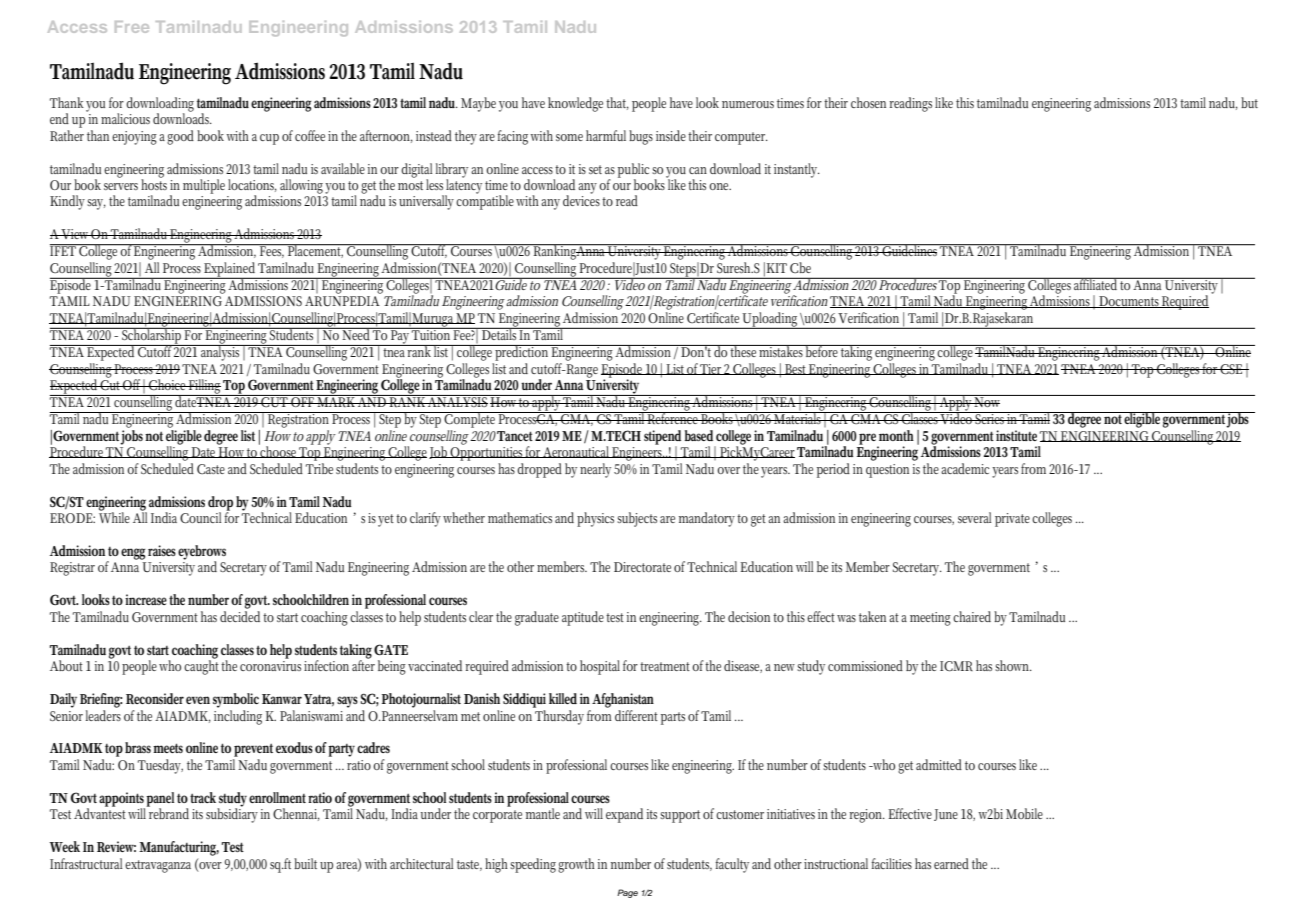  I want to click on that, so click(617, 103).
